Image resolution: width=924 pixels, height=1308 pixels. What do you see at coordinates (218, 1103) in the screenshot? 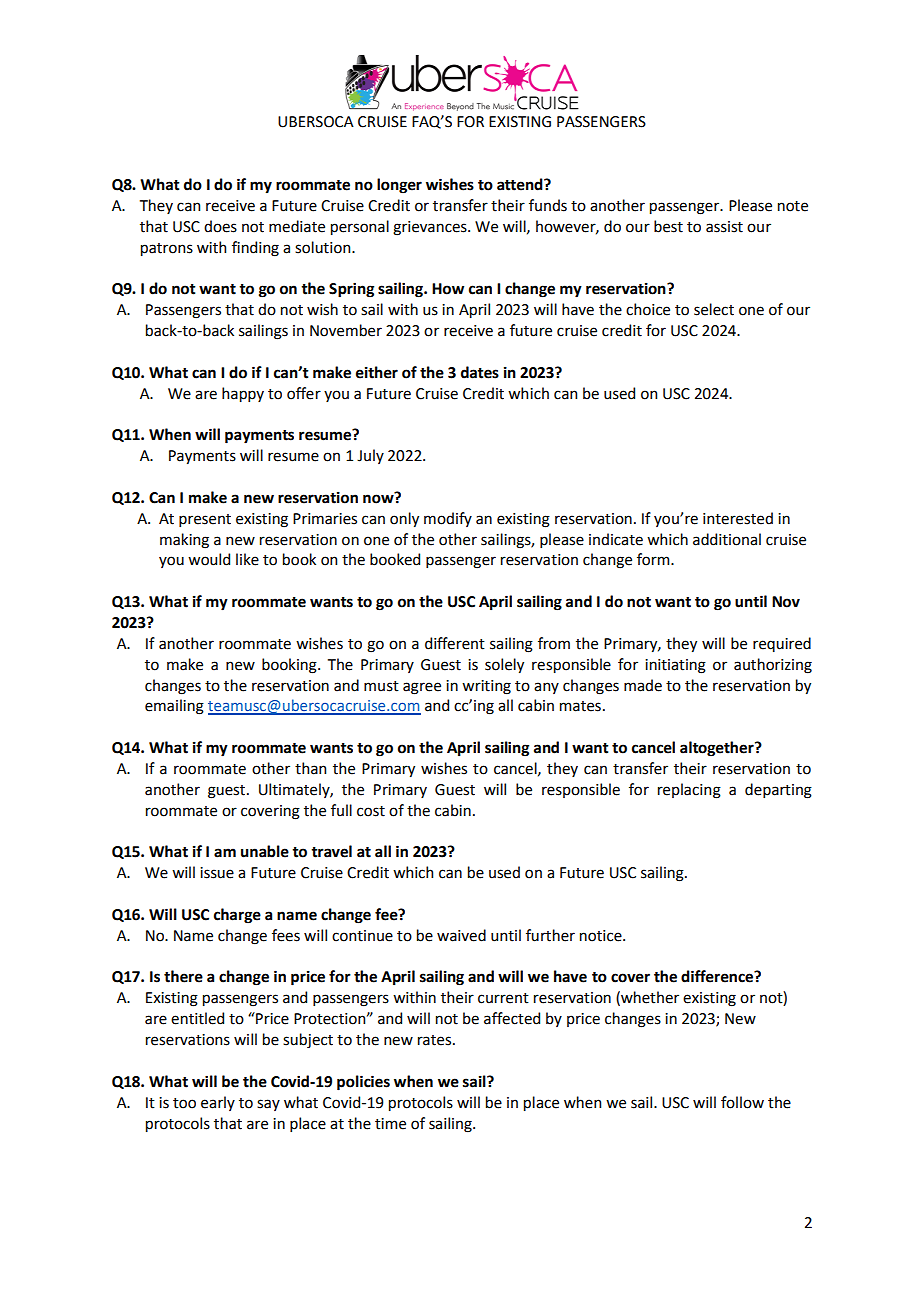
I see `early` at bounding box center [218, 1103].
